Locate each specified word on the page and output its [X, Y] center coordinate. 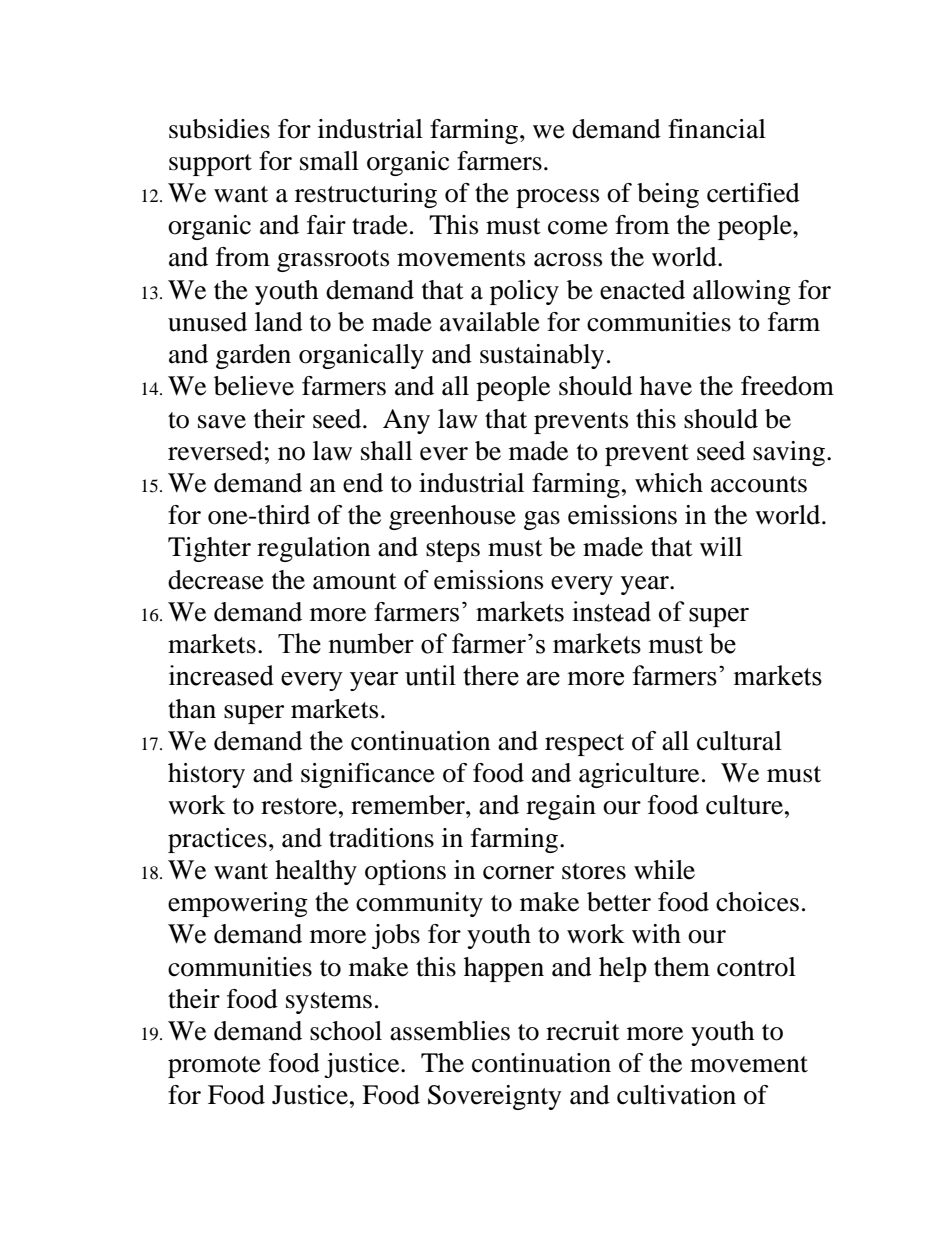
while [664, 870]
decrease [216, 580]
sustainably [542, 356]
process [557, 198]
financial [717, 129]
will [721, 546]
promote [214, 1067]
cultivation [676, 1095]
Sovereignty [495, 1097]
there [491, 675]
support [210, 165]
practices [217, 840]
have [666, 386]
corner [518, 873]
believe [254, 386]
